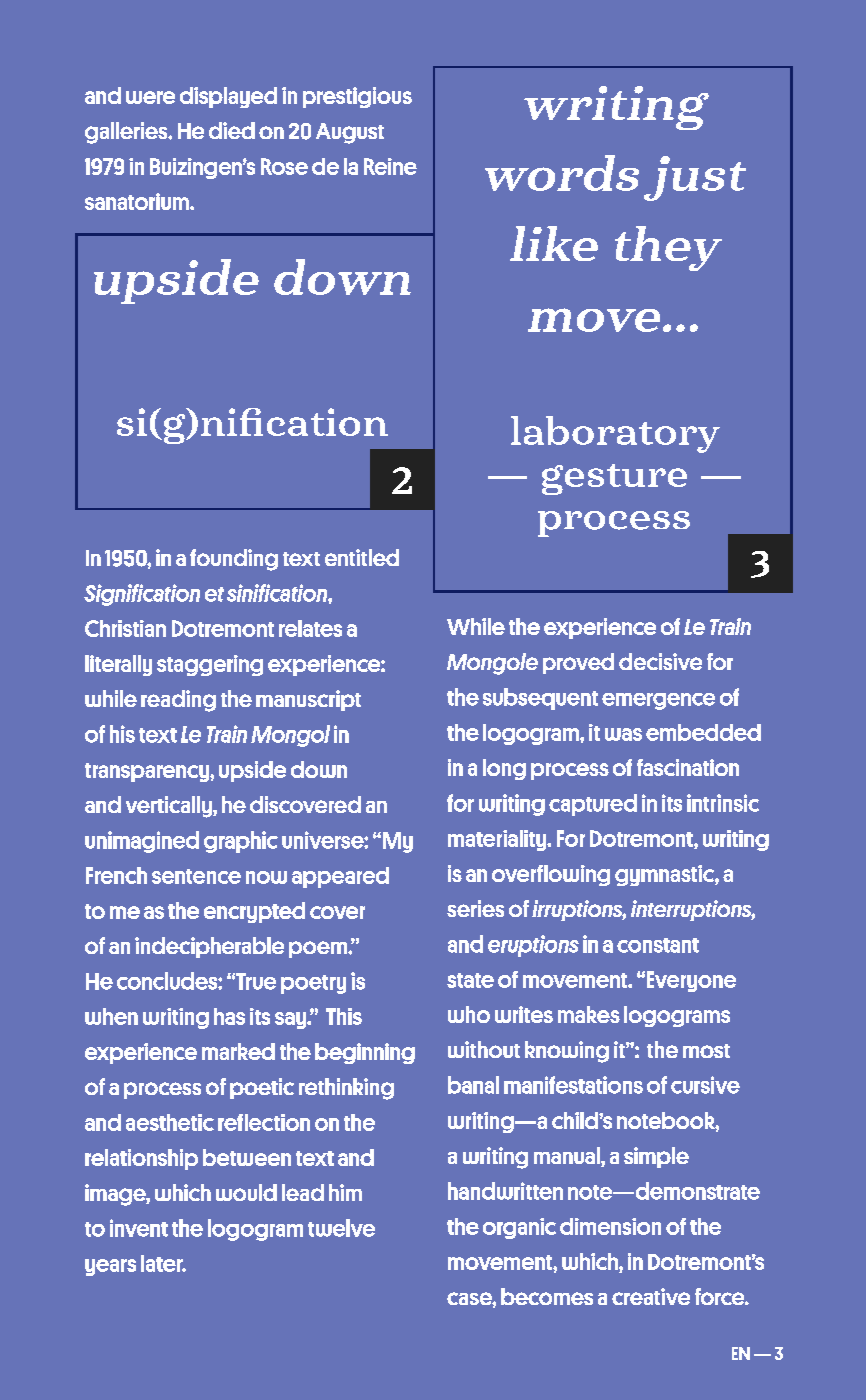 The height and width of the screenshot is (1400, 866). I want to click on founding, so click(234, 560).
